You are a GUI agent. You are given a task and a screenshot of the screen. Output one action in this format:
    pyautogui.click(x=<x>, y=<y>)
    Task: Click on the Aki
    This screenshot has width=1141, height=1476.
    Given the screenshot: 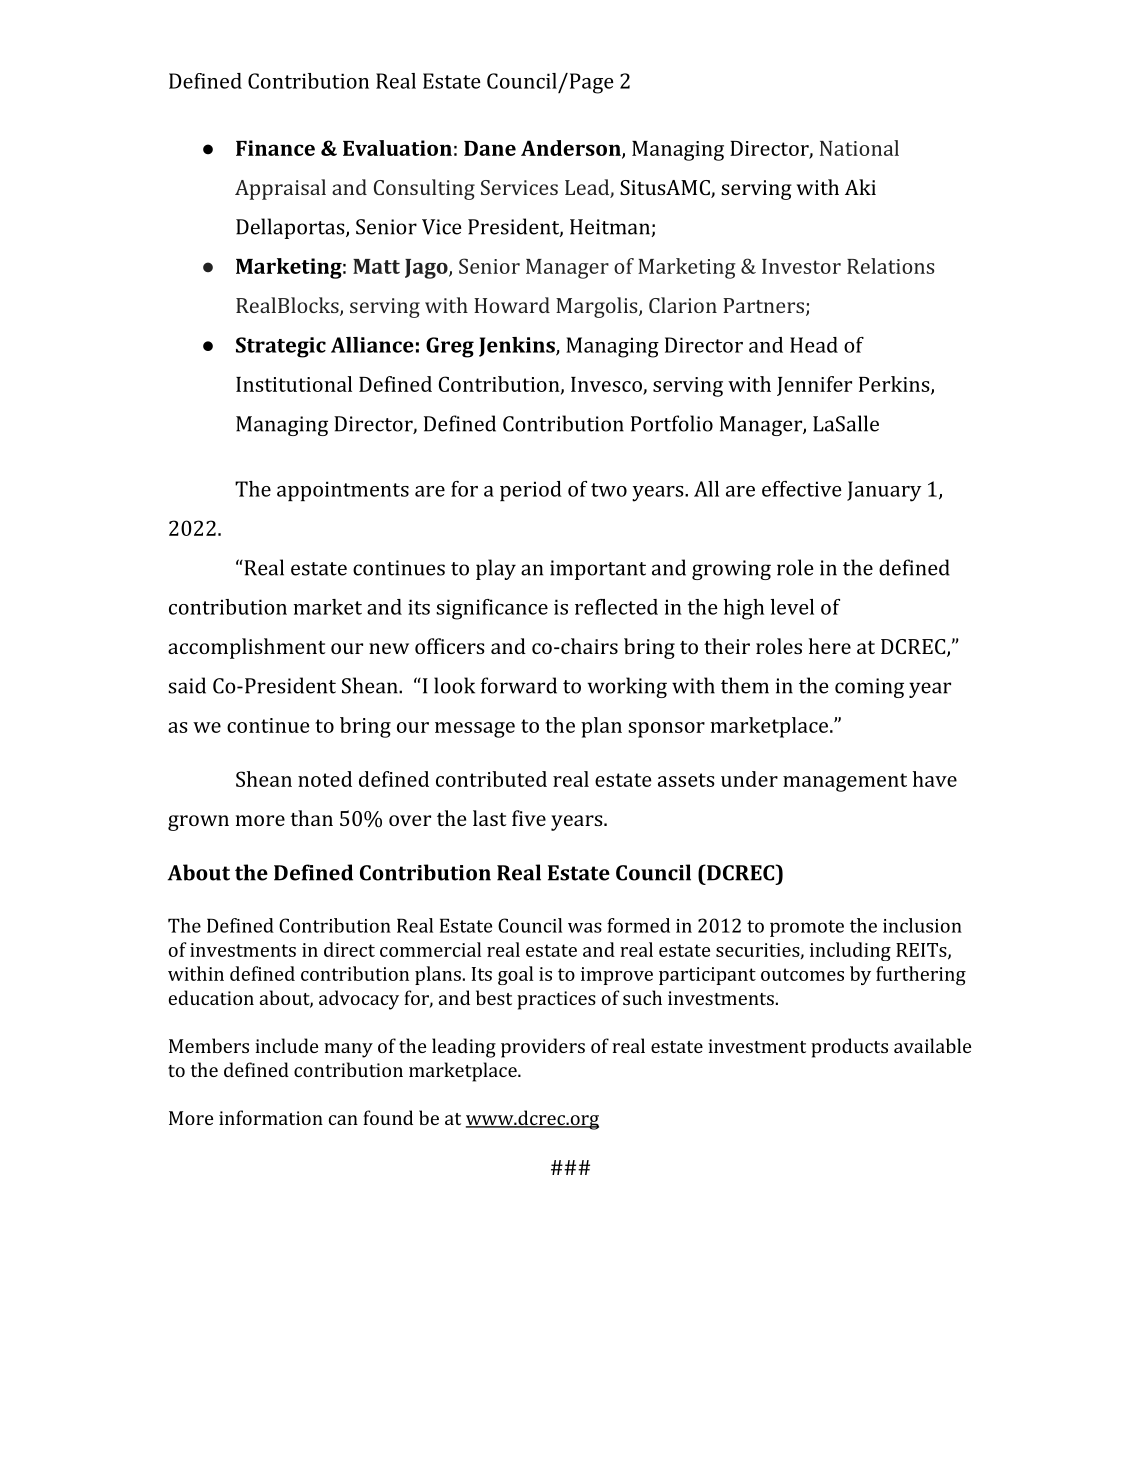 What is the action you would take?
    pyautogui.click(x=860, y=187)
